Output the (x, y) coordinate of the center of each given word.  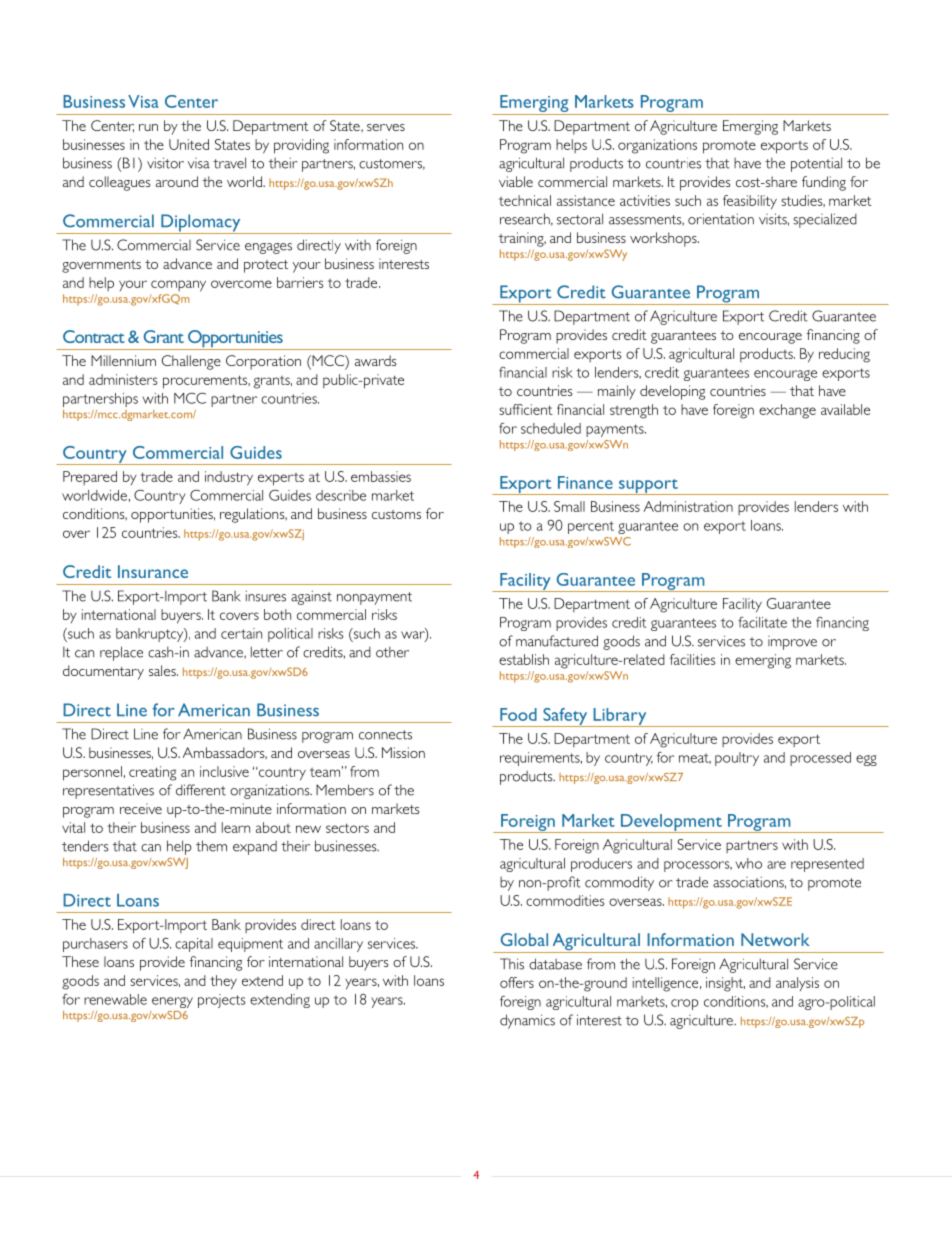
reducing (844, 355)
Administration (688, 506)
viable (516, 181)
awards (376, 360)
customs (396, 514)
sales (163, 670)
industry (229, 478)
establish (524, 659)
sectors (347, 828)
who (748, 863)
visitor (165, 163)
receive (141, 808)
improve (792, 643)
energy (172, 1002)
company (178, 286)
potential (816, 164)
